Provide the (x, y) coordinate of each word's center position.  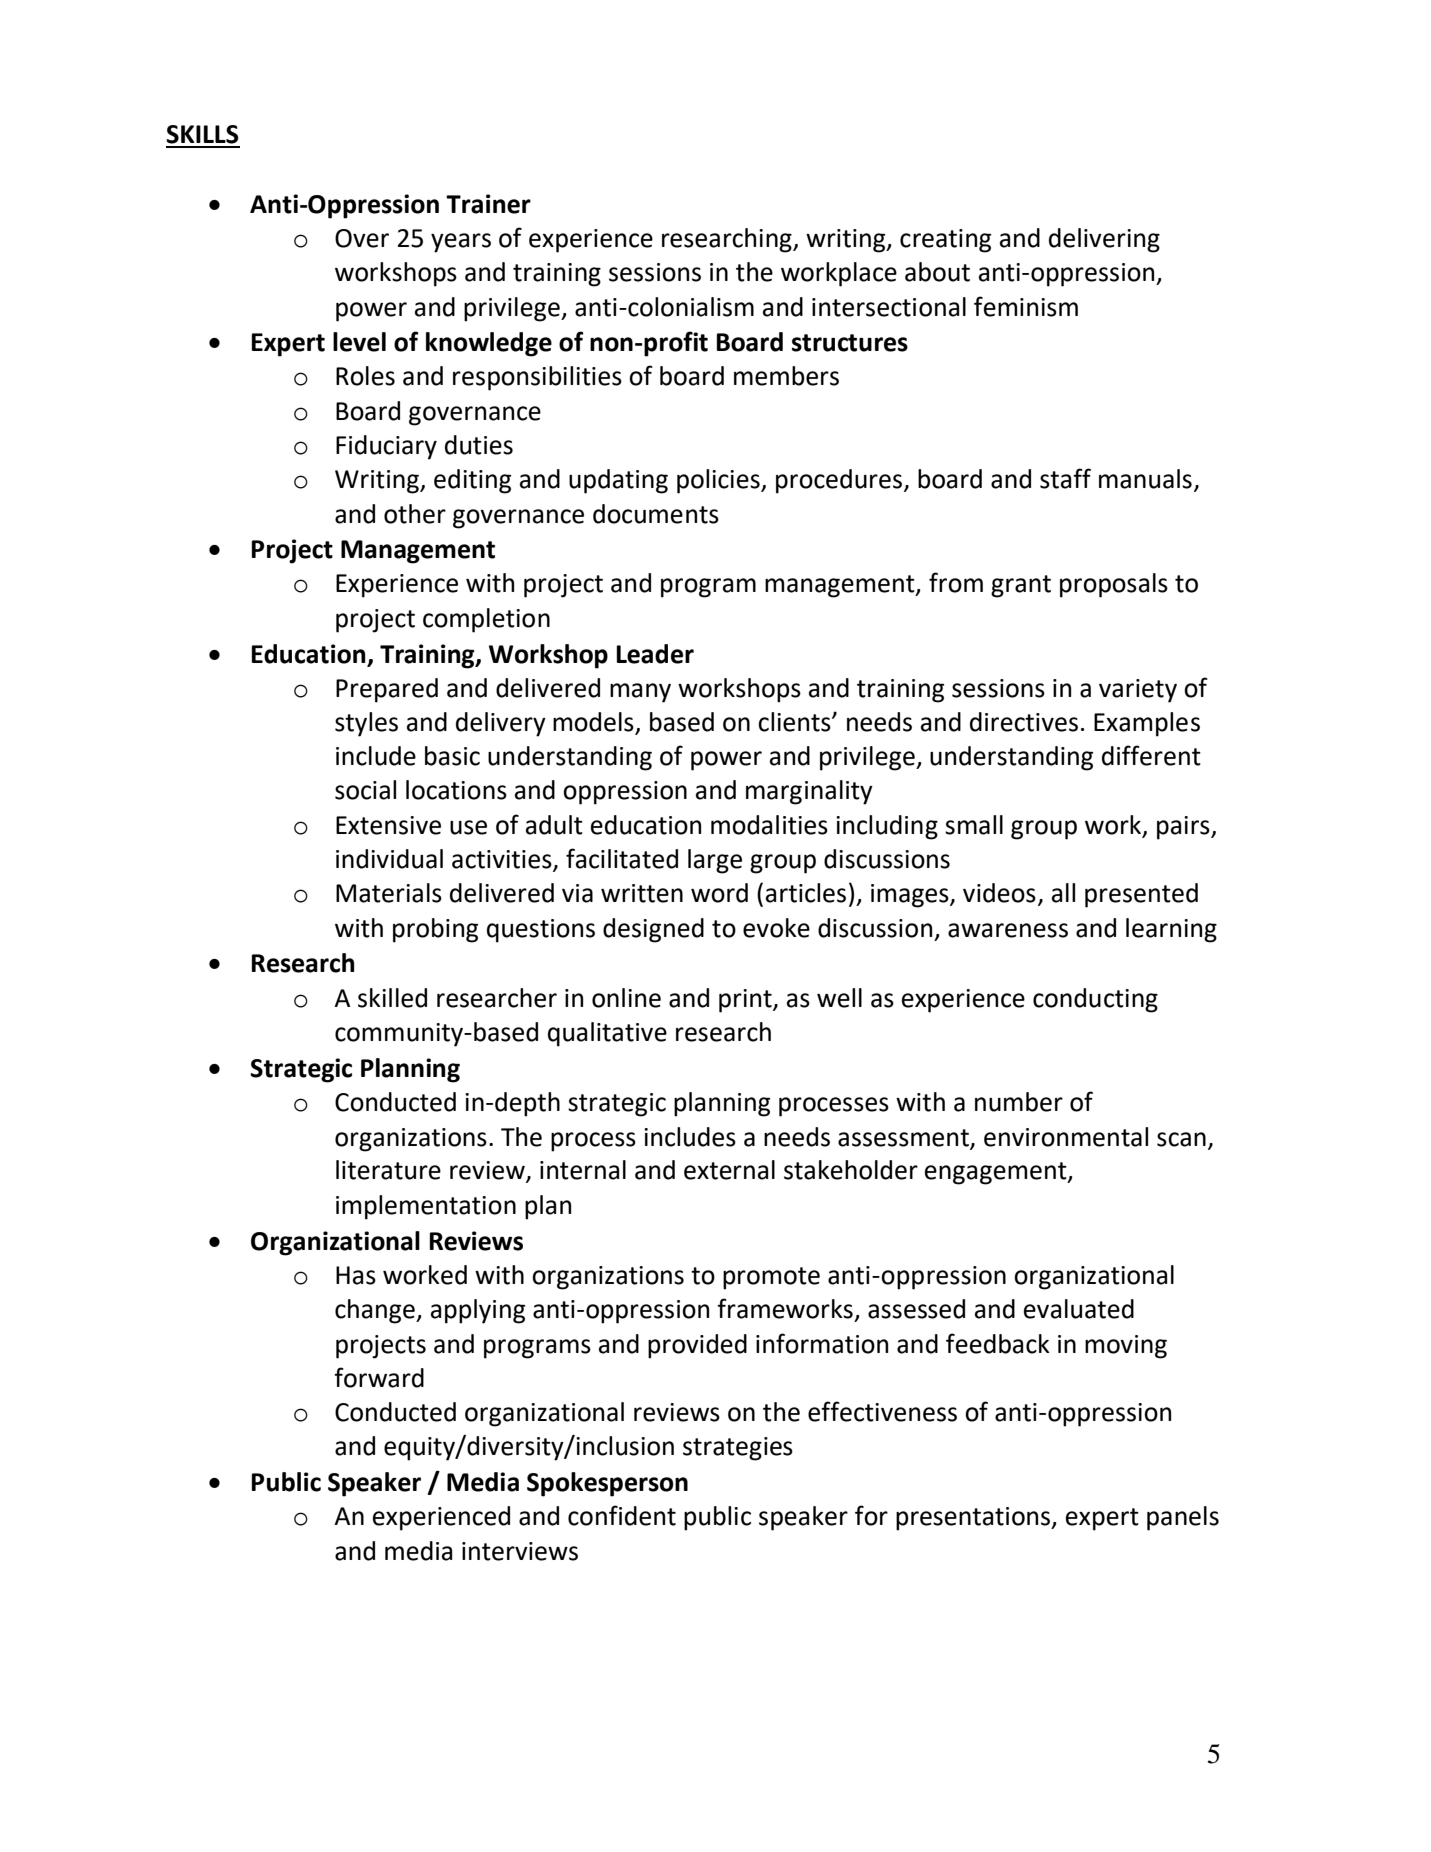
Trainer (488, 204)
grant (1021, 586)
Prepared (387, 690)
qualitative (607, 1034)
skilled (392, 998)
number (1019, 1102)
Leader (655, 654)
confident (622, 1515)
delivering (1104, 240)
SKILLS (202, 134)
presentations (974, 1519)
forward (379, 1377)
